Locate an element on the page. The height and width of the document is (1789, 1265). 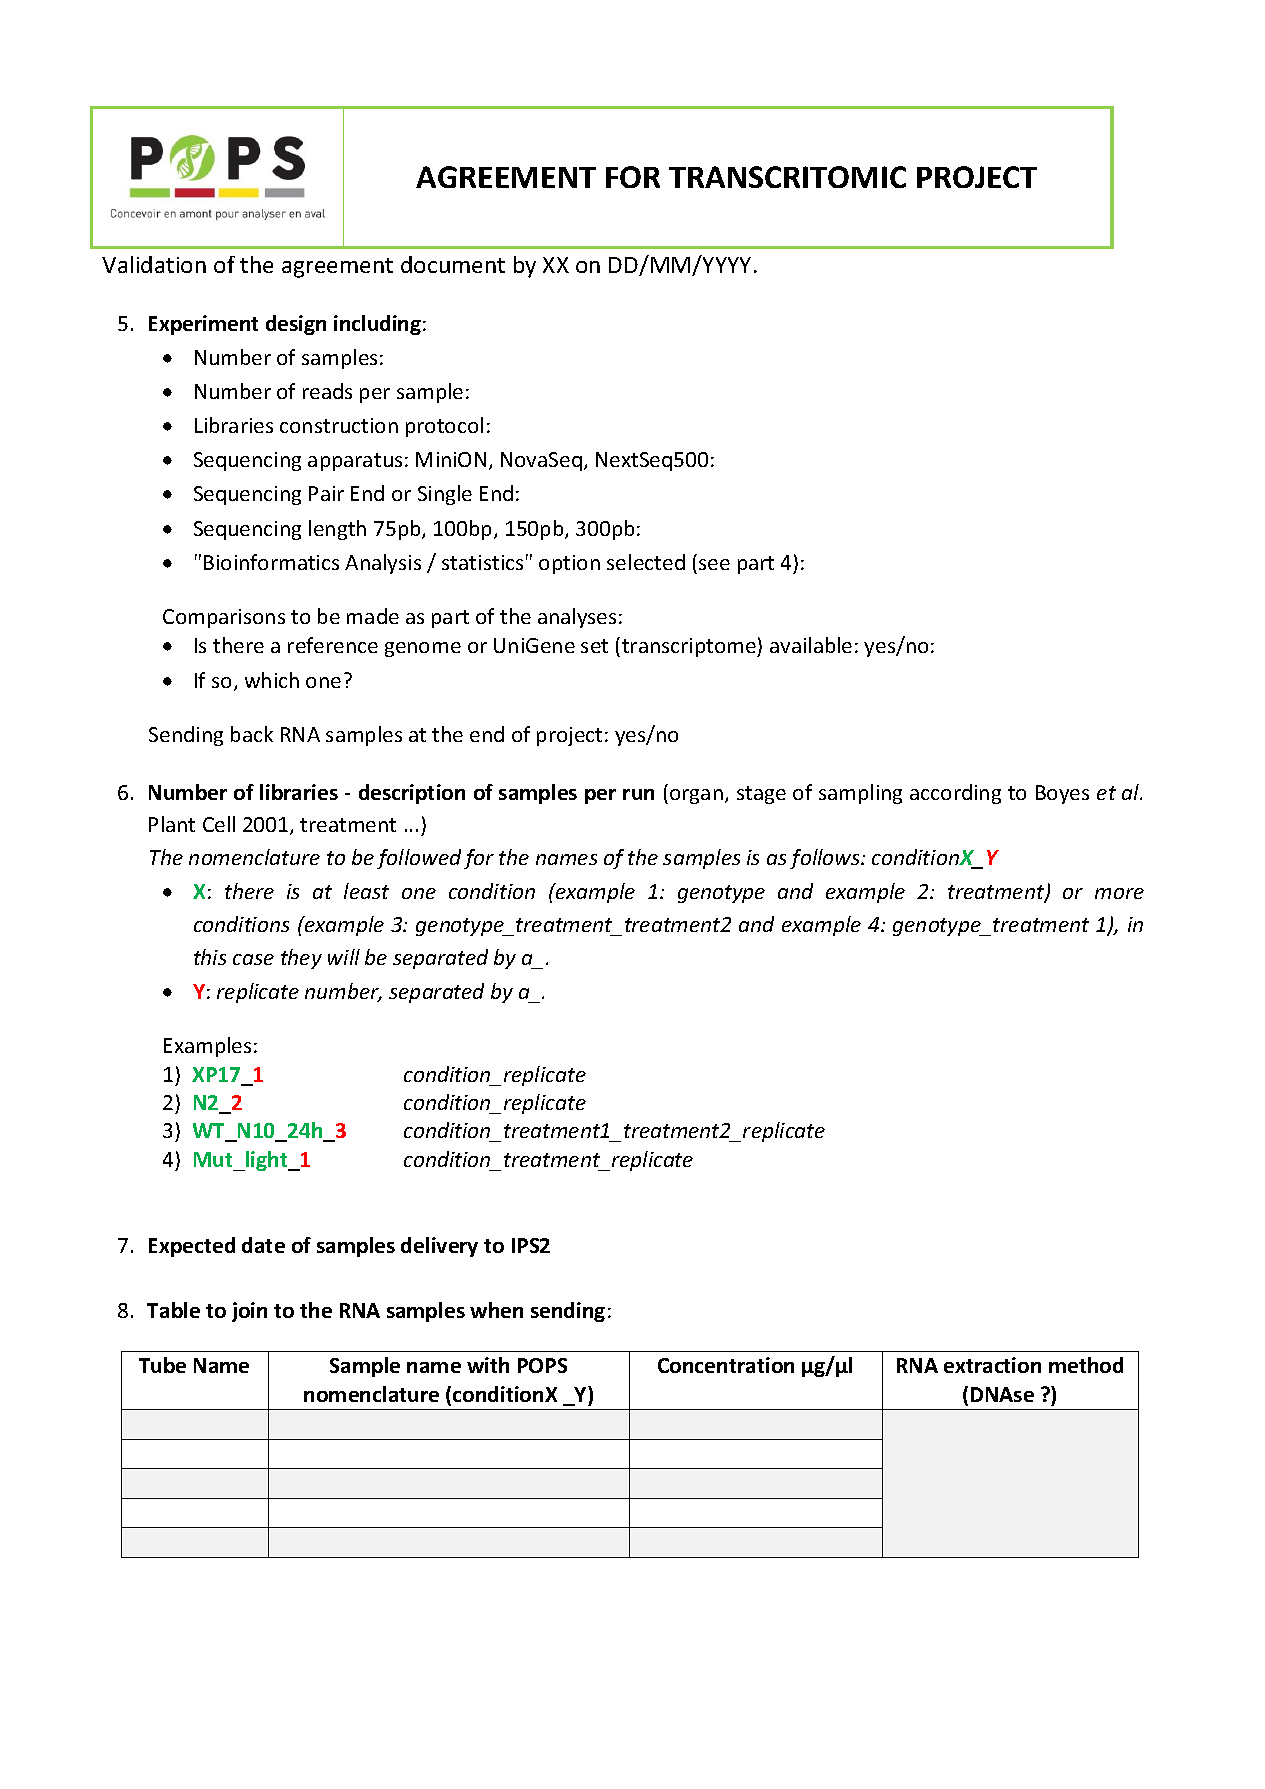
according is located at coordinates (955, 794).
